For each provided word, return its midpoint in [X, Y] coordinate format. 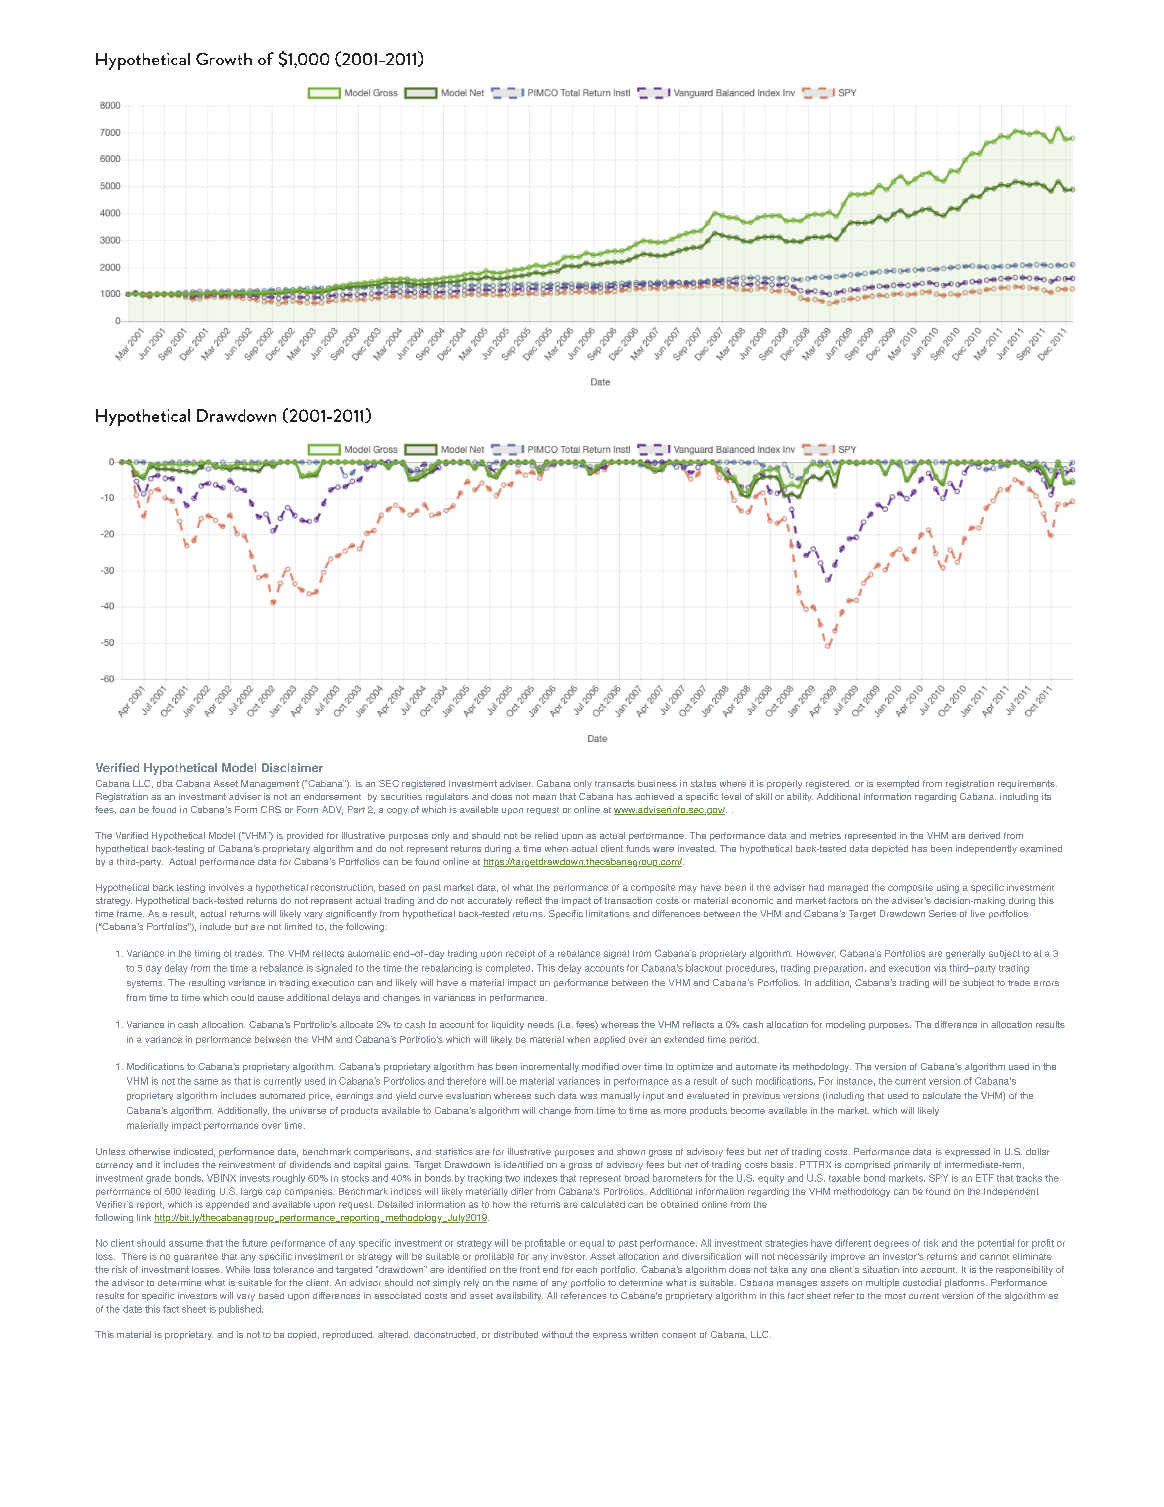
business [657, 783]
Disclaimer [292, 767]
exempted [898, 784]
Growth [224, 59]
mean [544, 797]
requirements [1027, 784]
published [241, 1310]
